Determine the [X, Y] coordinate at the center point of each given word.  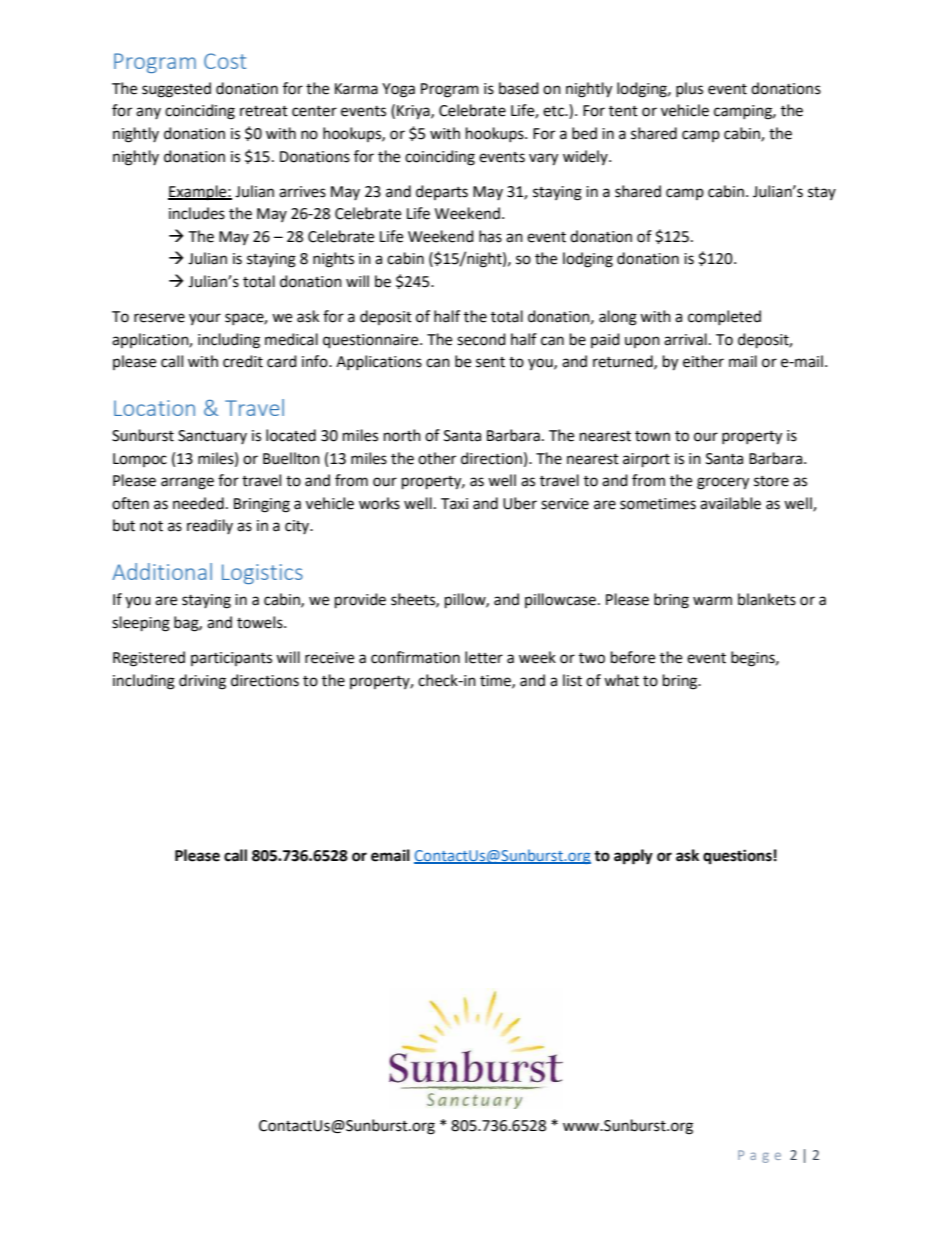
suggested [176, 90]
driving [202, 682]
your [205, 319]
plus [689, 89]
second [481, 339]
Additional [162, 571]
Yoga [398, 90]
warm [712, 601]
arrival [685, 339]
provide [360, 601]
